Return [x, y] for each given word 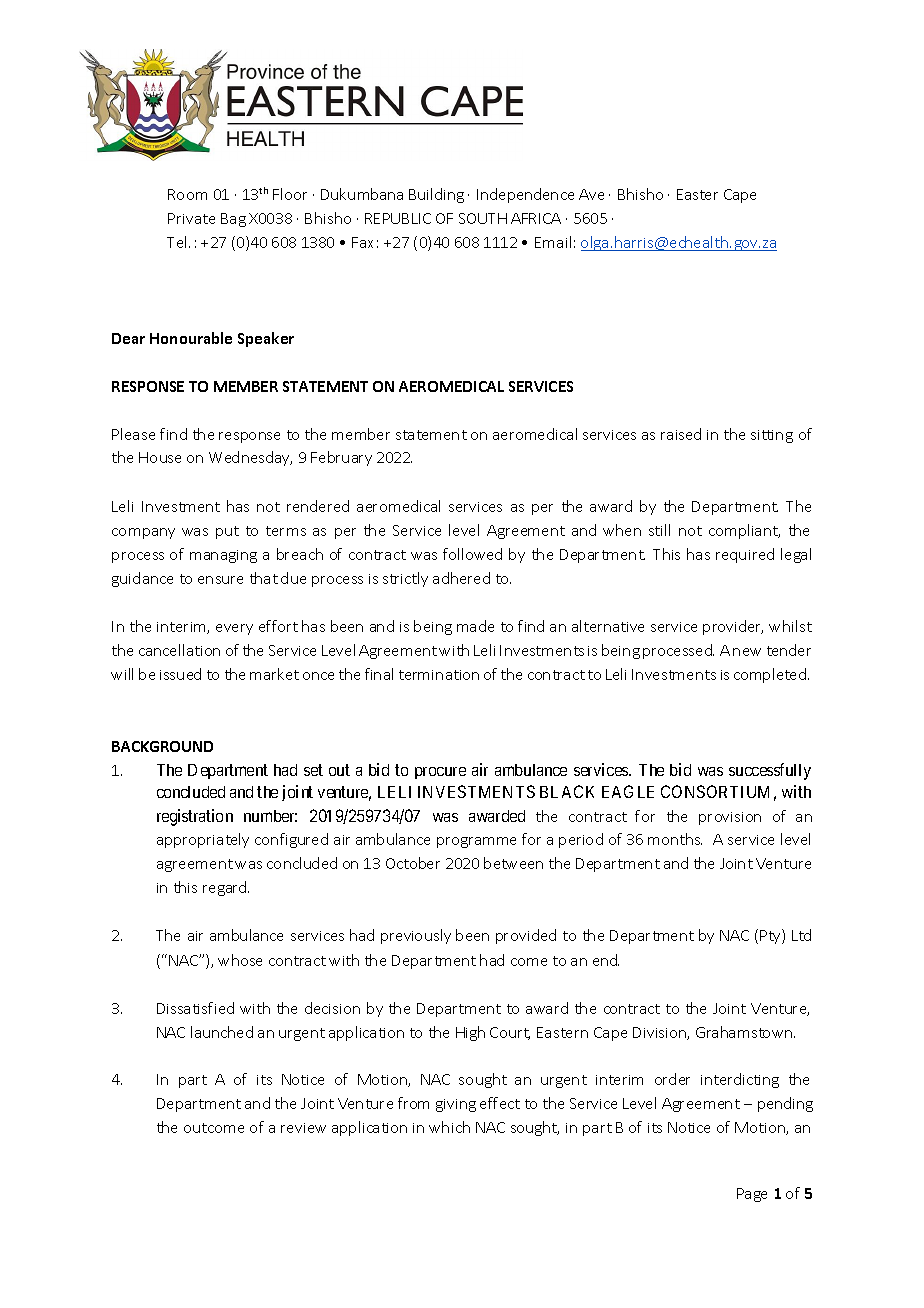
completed [771, 675]
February [341, 458]
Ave [591, 194]
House [160, 457]
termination [439, 675]
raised [681, 434]
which [449, 1127]
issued [180, 674]
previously [416, 936]
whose [240, 960]
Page [752, 1195]
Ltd [801, 935]
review [303, 1128]
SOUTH [483, 218]
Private [191, 218]
